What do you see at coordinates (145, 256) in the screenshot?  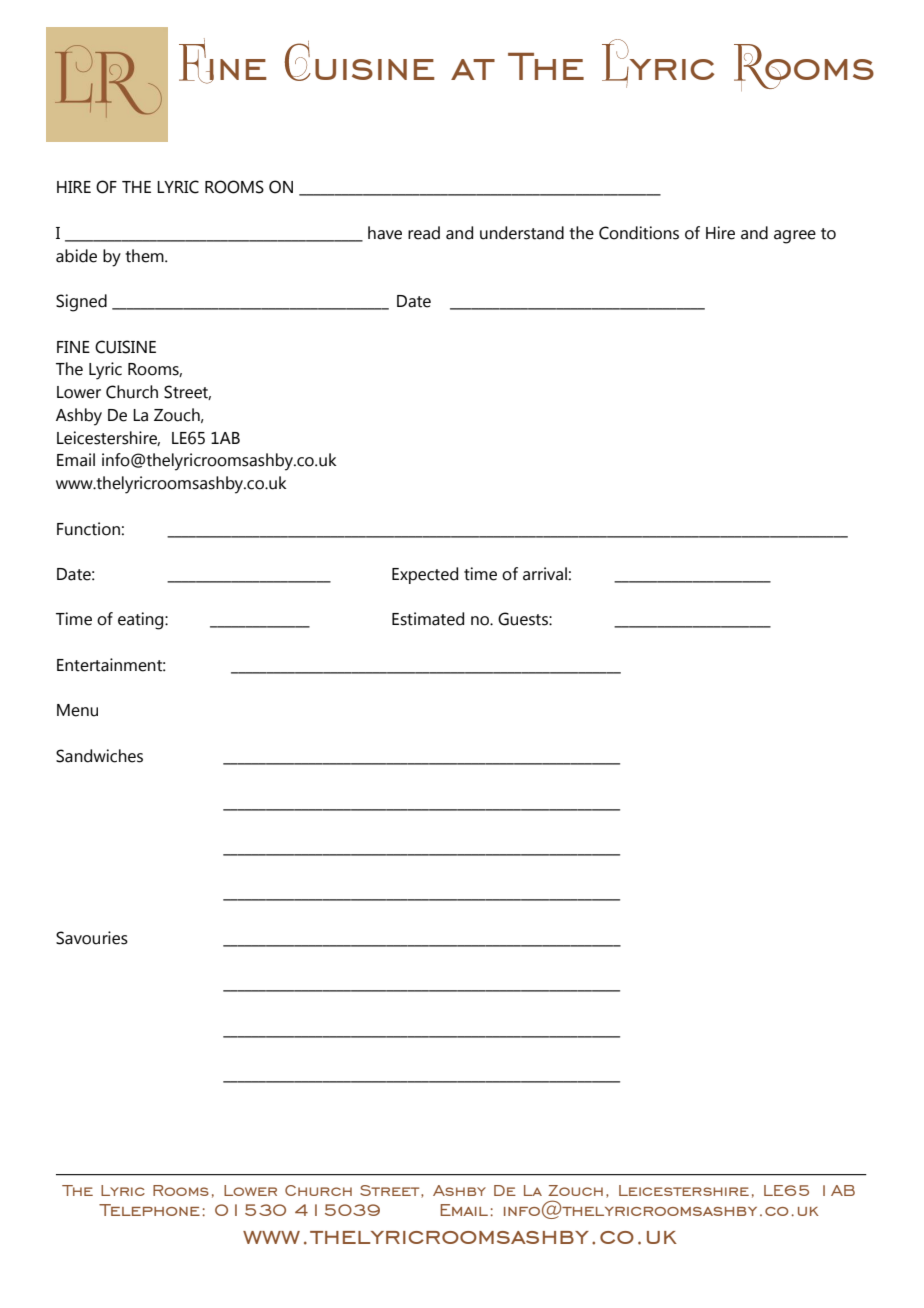 I see `them` at bounding box center [145, 256].
